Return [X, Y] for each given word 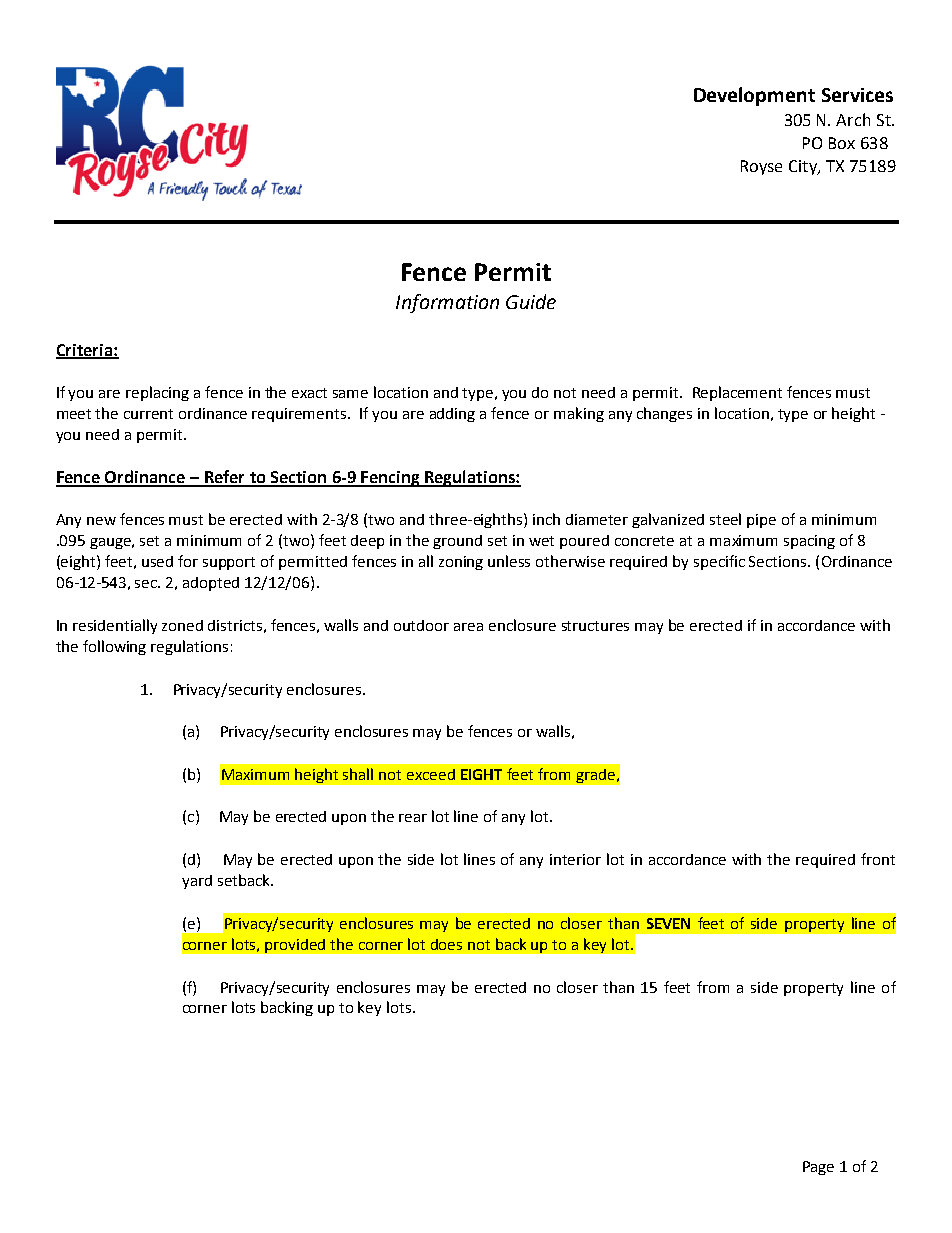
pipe [761, 521]
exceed [431, 774]
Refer [225, 478]
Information [447, 303]
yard [197, 882]
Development [754, 96]
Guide [531, 301]
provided [295, 946]
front [878, 859]
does [446, 944]
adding [452, 415]
